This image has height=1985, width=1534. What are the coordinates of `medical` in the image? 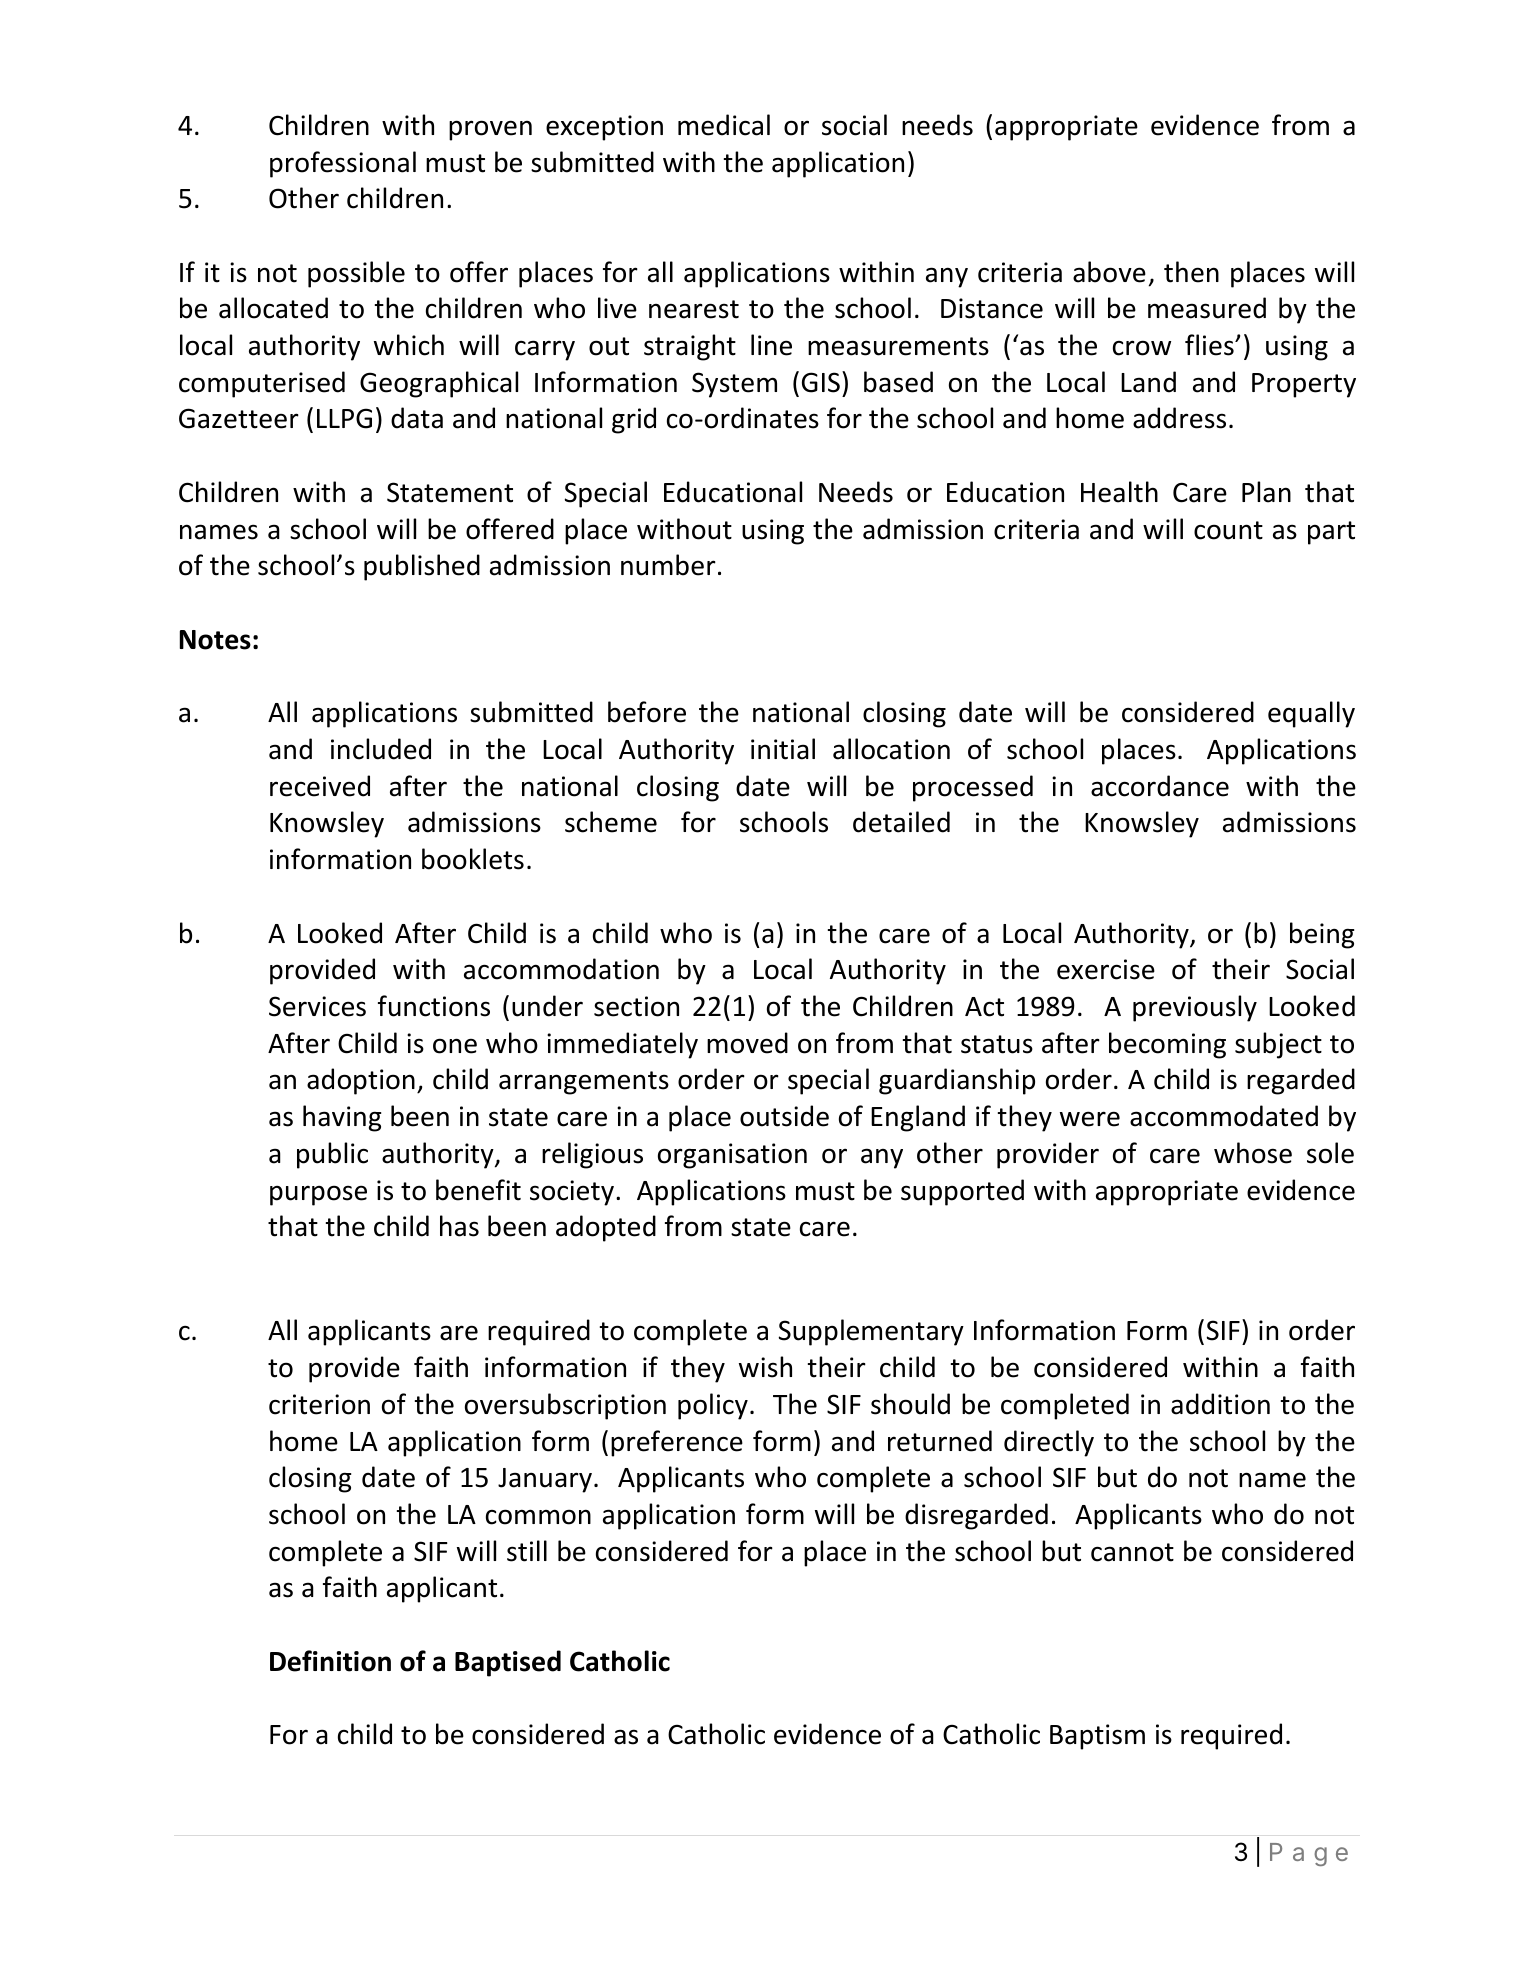 It's located at (724, 125).
